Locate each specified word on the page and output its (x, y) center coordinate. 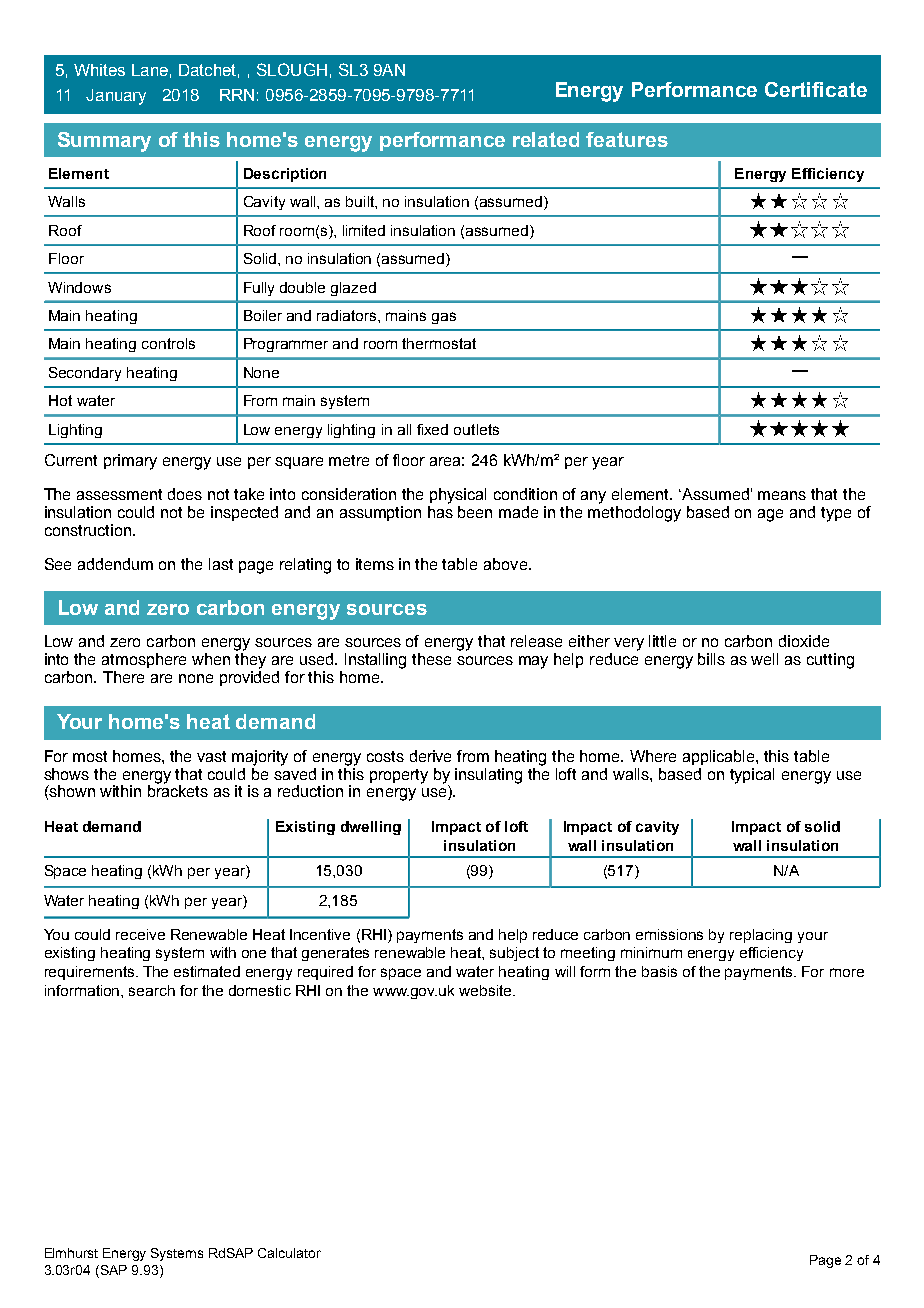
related (546, 139)
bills (711, 659)
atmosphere (144, 660)
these (431, 659)
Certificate (816, 89)
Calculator (289, 1253)
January (116, 97)
